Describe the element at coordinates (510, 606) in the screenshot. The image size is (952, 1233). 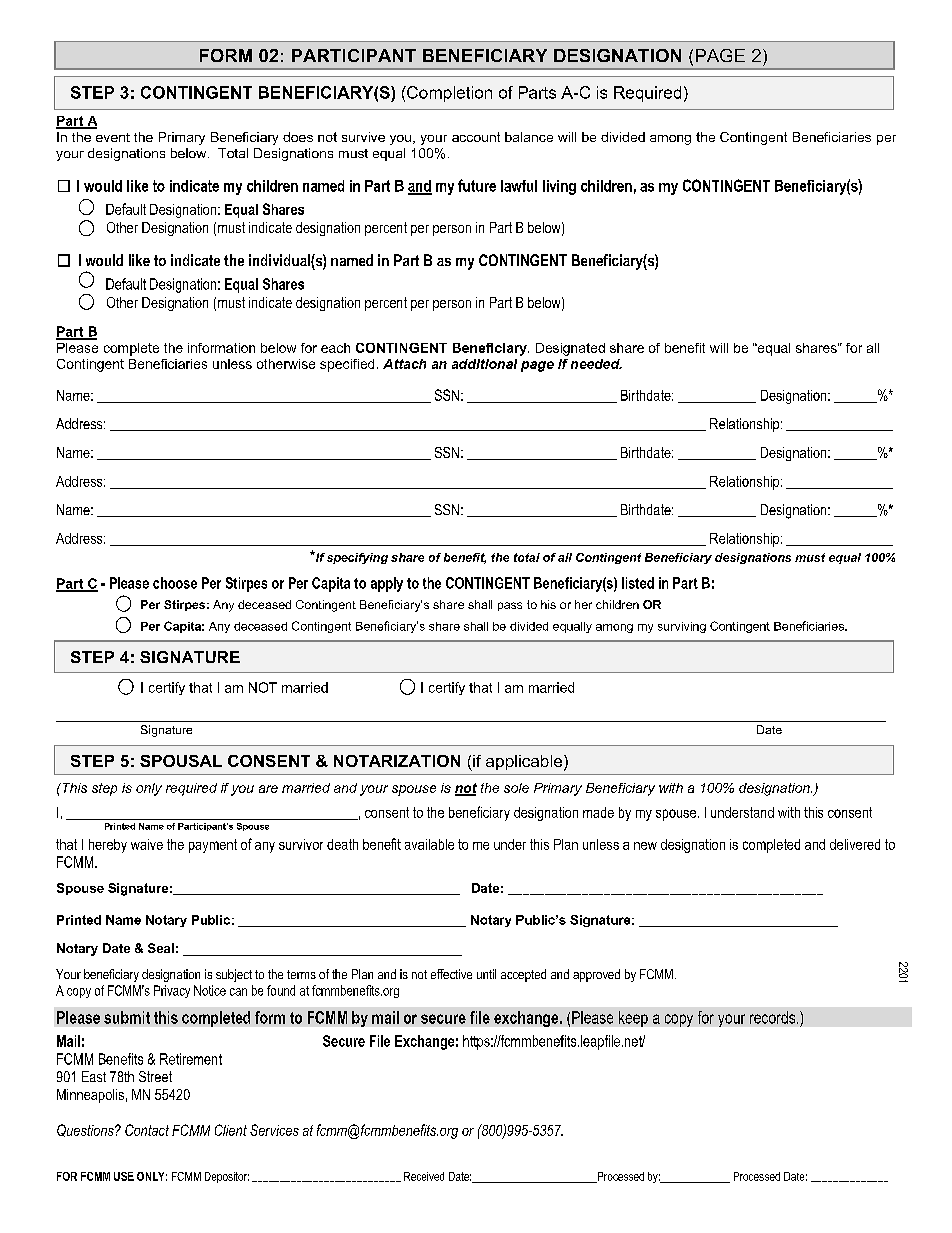
I see `pass` at that location.
